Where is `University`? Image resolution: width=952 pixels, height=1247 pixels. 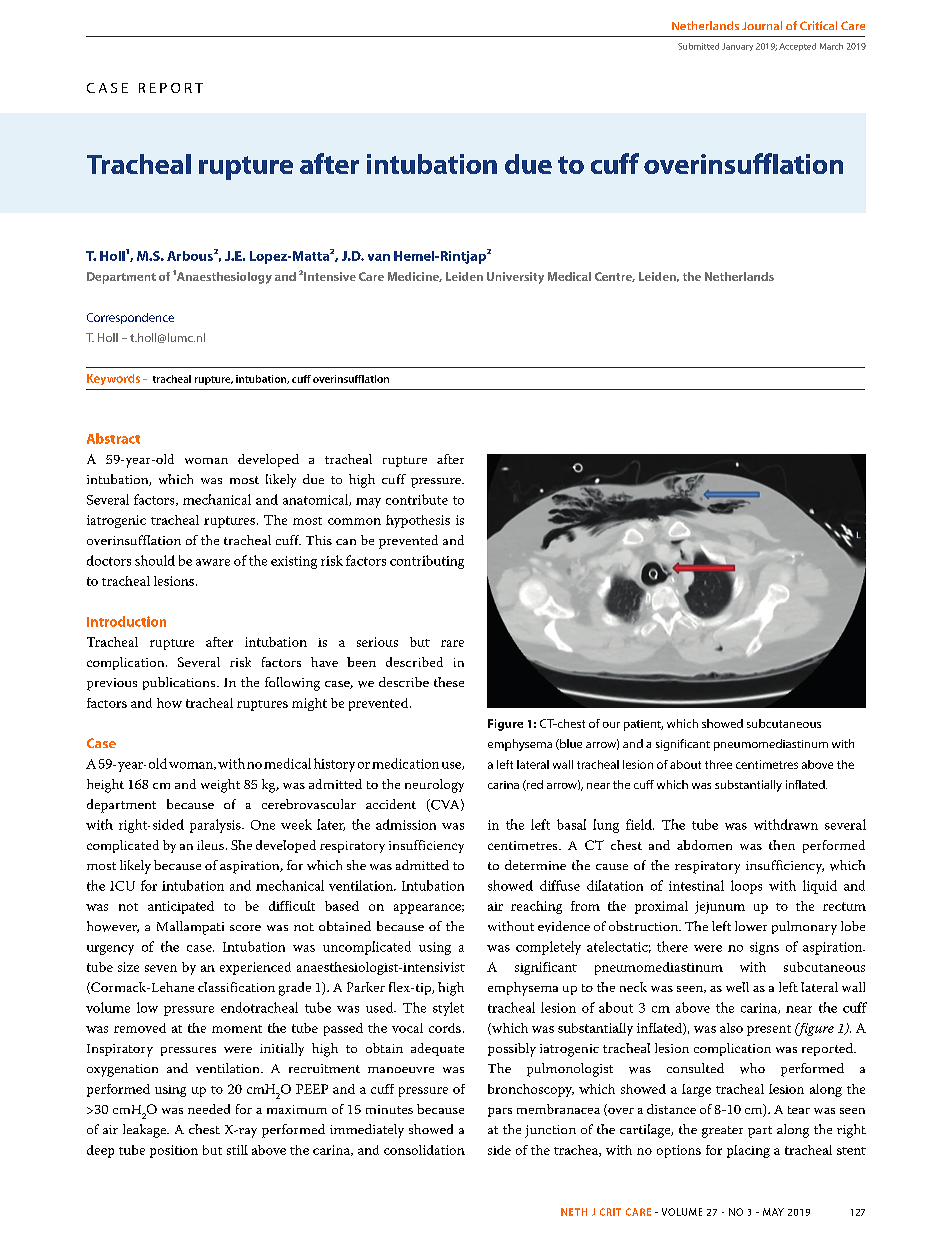 University is located at coordinates (515, 278).
